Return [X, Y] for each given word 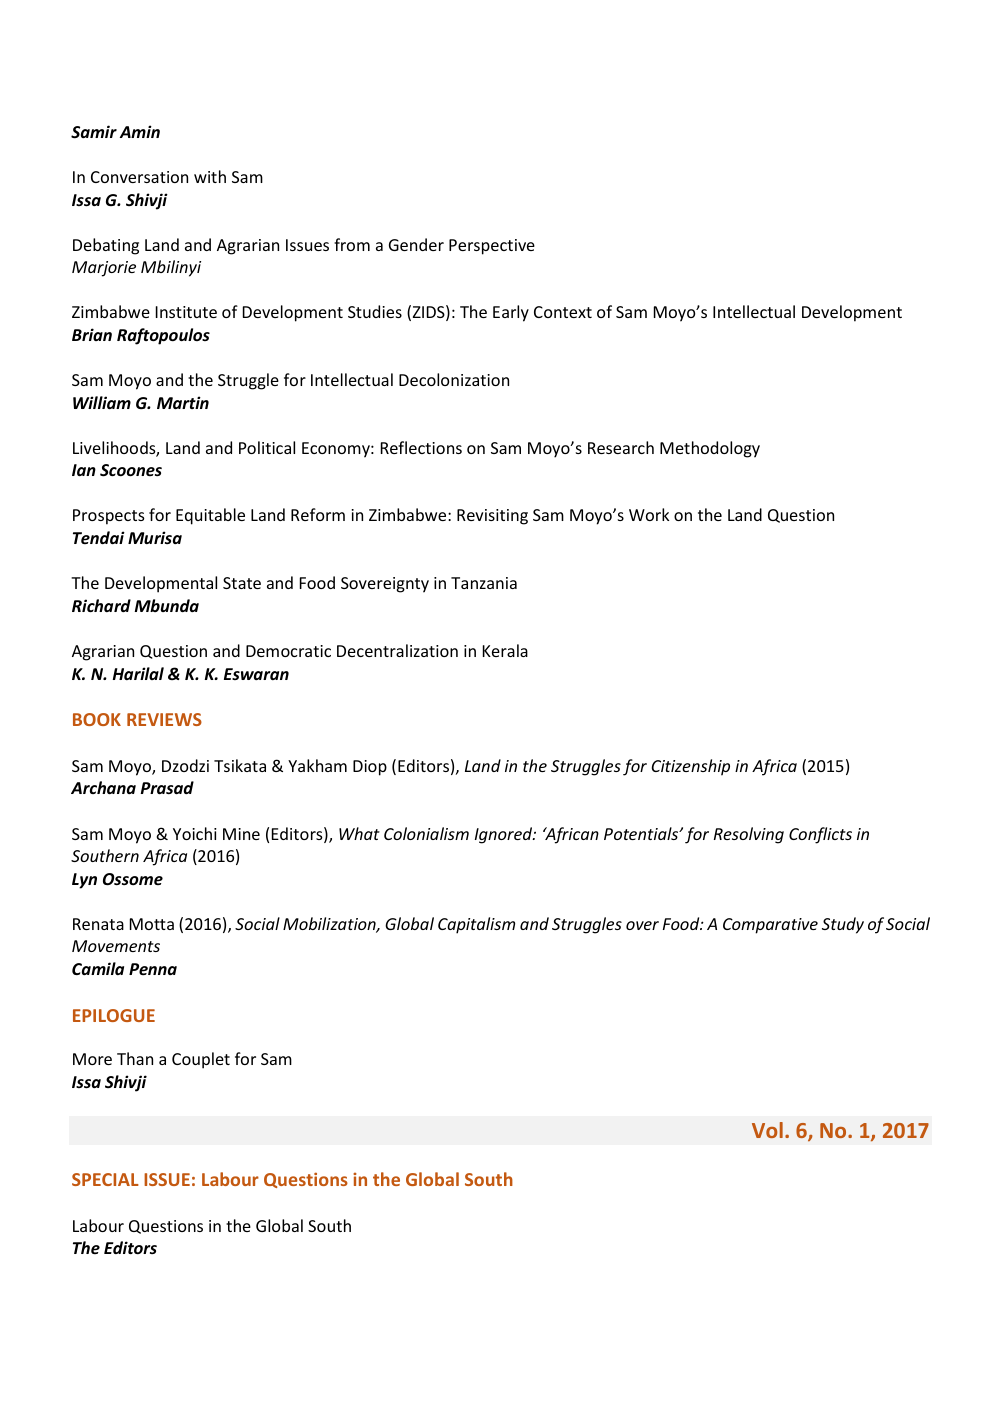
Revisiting [492, 517]
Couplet [201, 1060]
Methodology [710, 449]
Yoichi [195, 833]
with [210, 176]
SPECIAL [105, 1179]
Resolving [749, 835]
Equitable [210, 516]
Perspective [492, 247]
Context [563, 312]
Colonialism [426, 833]
